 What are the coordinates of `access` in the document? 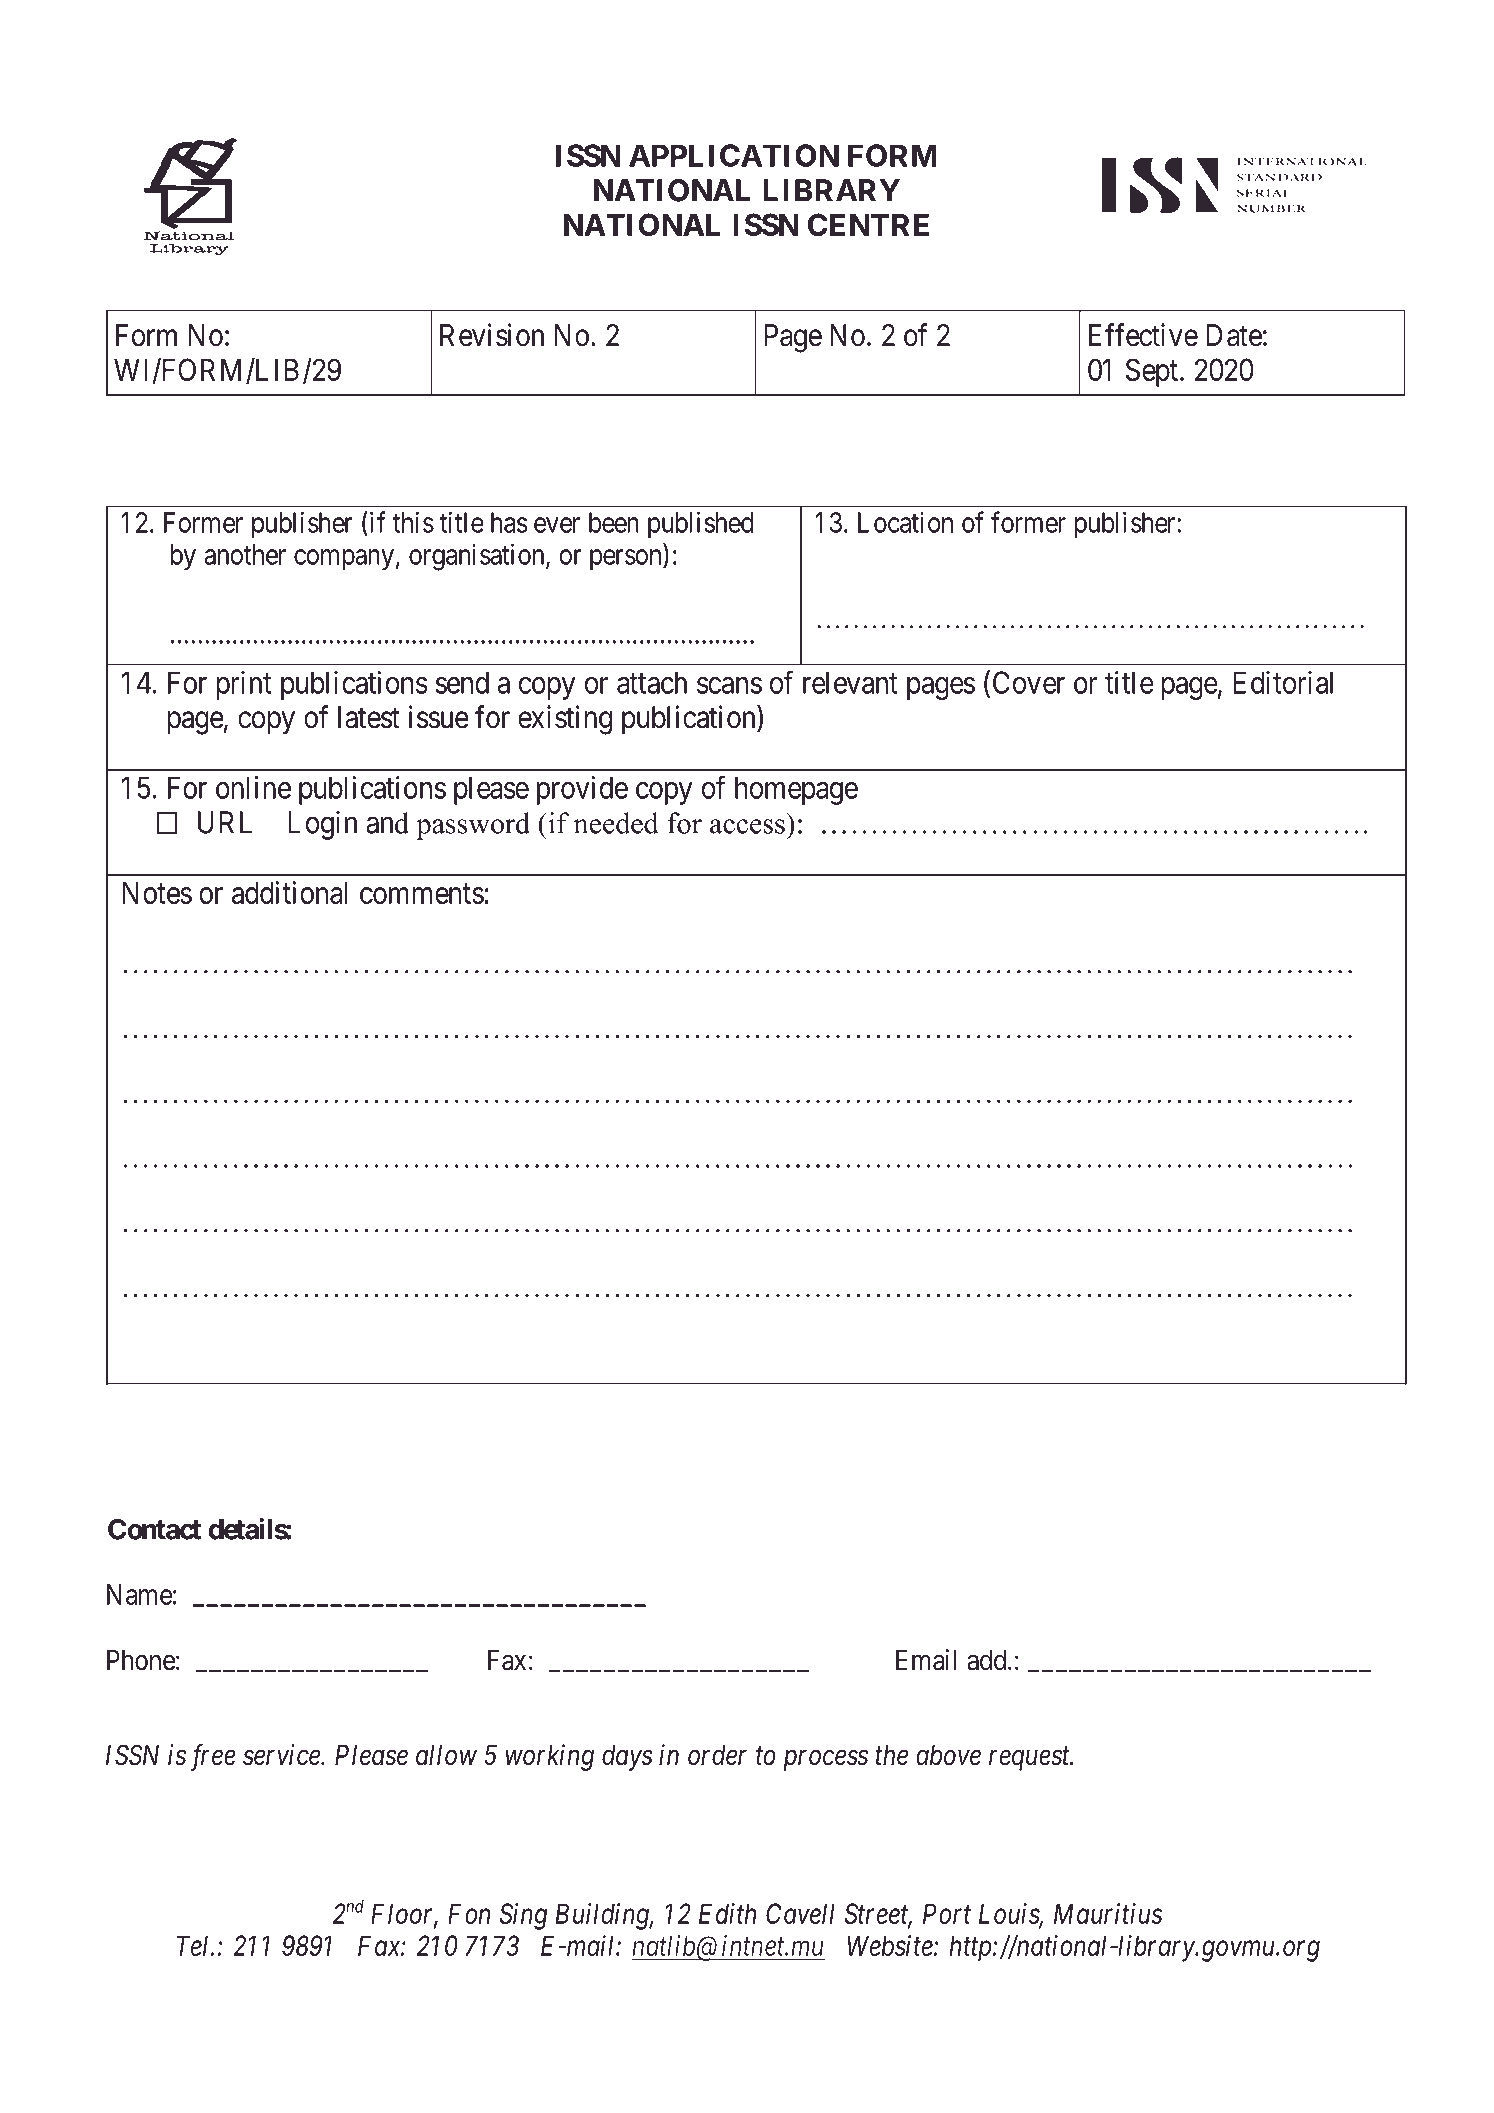 It's located at (747, 826).
